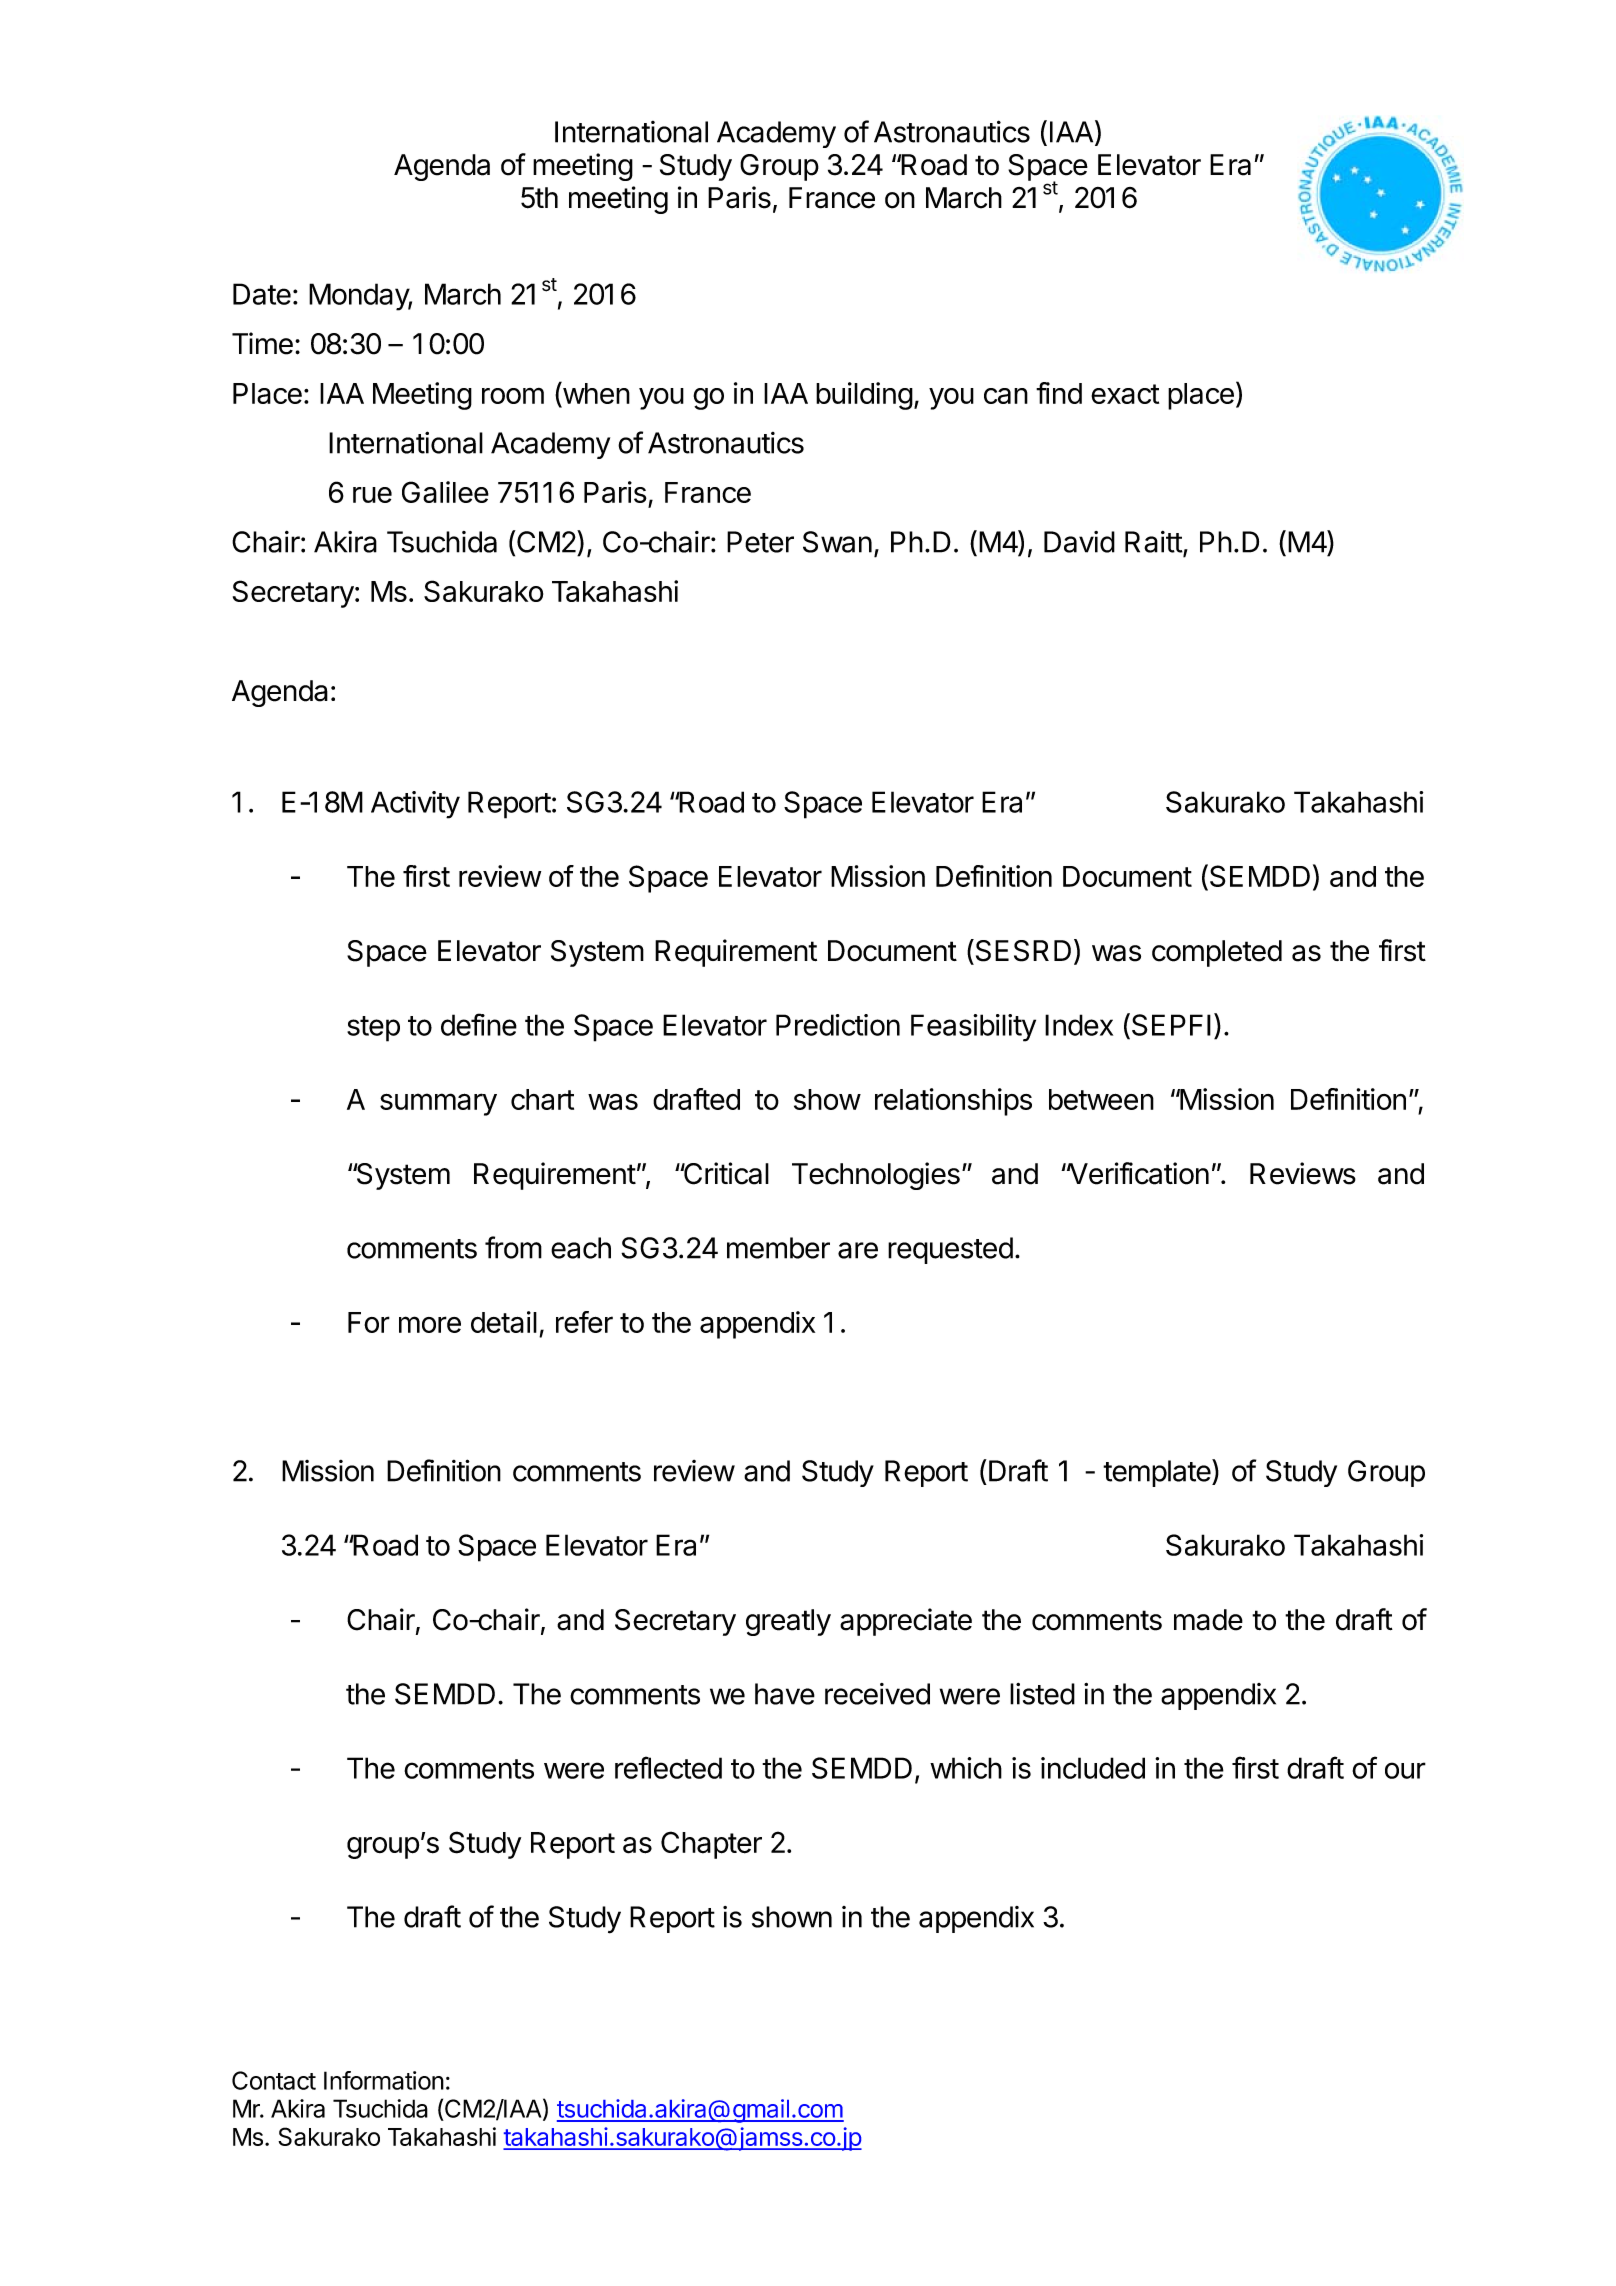  I want to click on building, so click(864, 396).
